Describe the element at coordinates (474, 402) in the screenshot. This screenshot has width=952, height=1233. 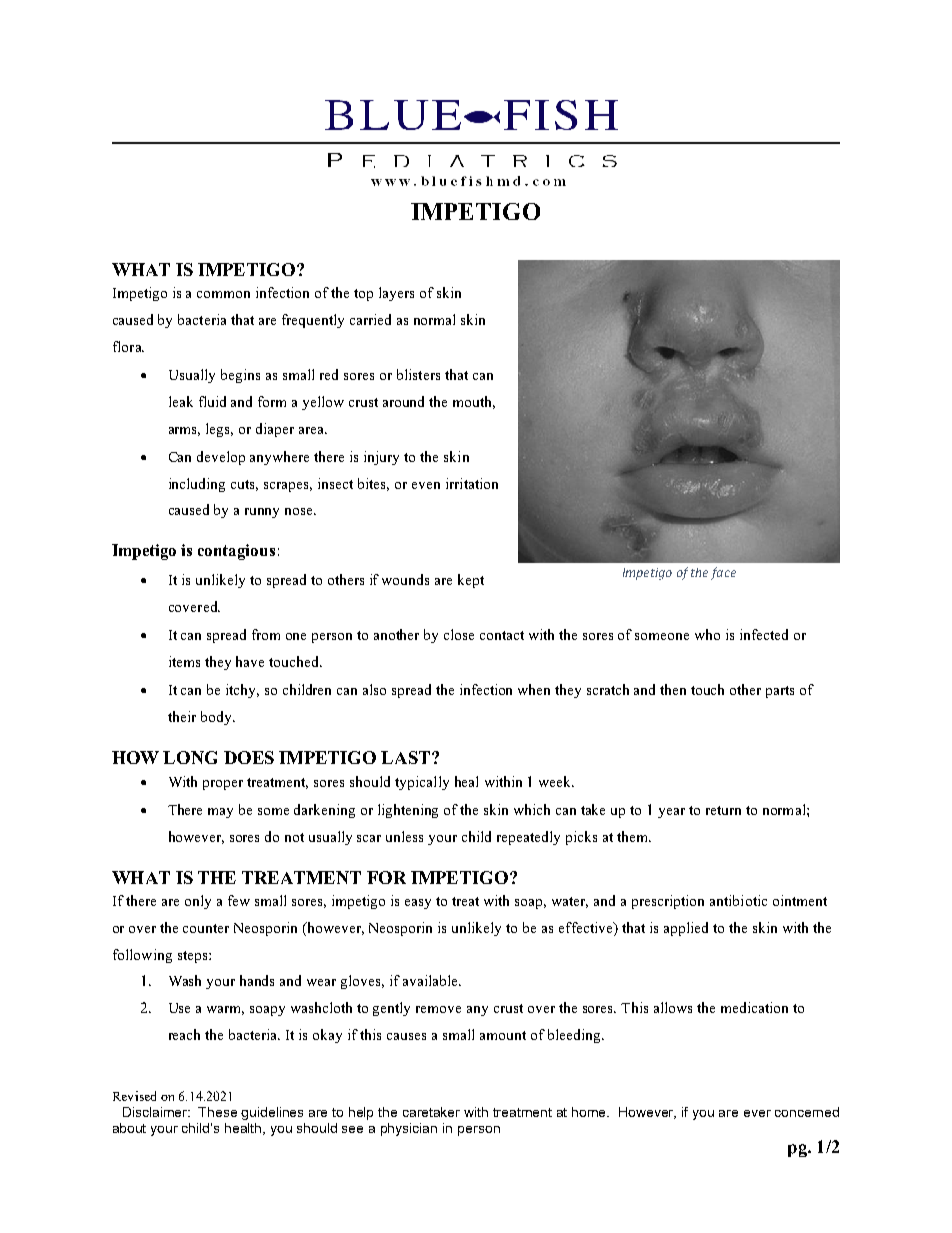
I see `mouth` at that location.
